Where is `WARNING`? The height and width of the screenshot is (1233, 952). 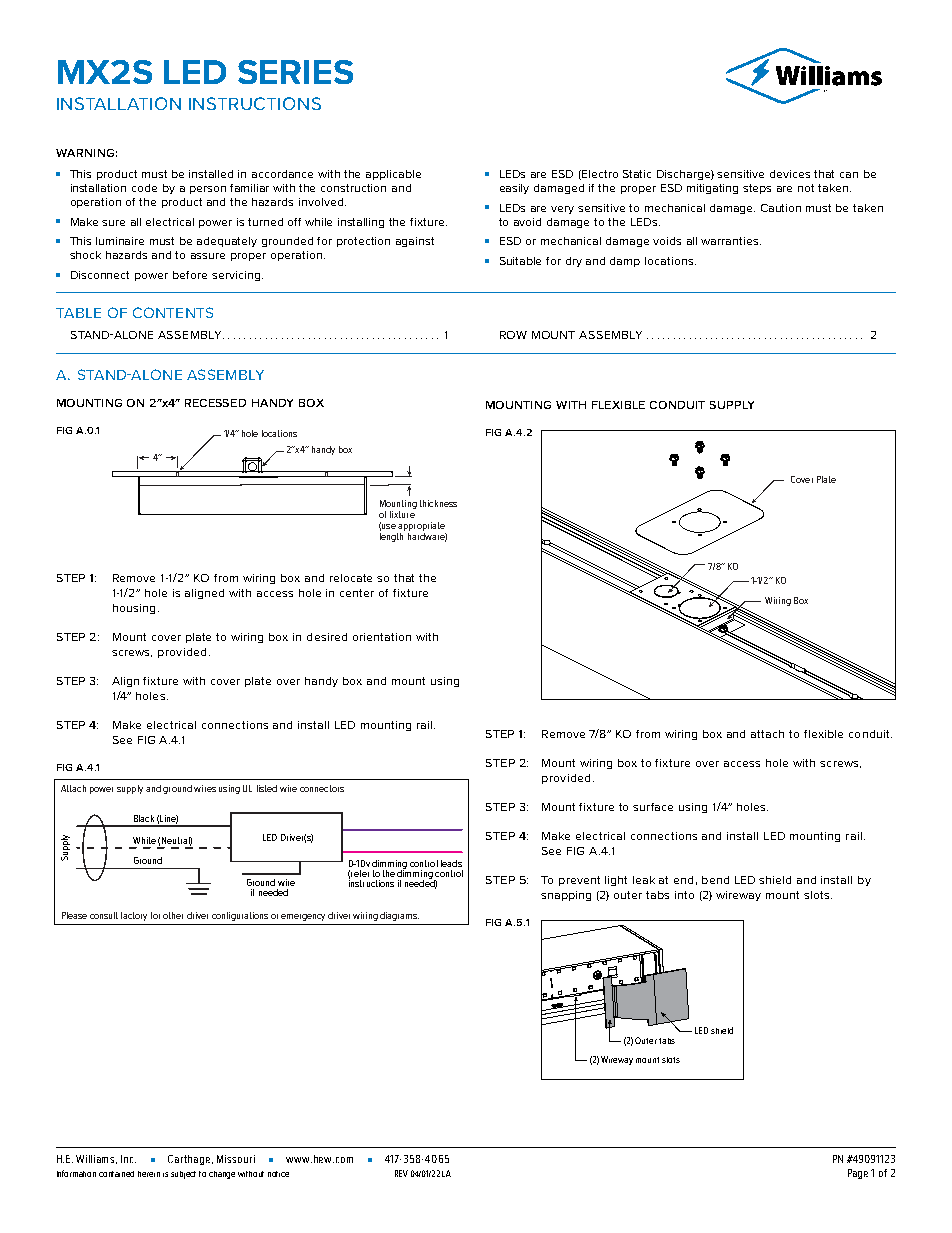 WARNING is located at coordinates (85, 153).
